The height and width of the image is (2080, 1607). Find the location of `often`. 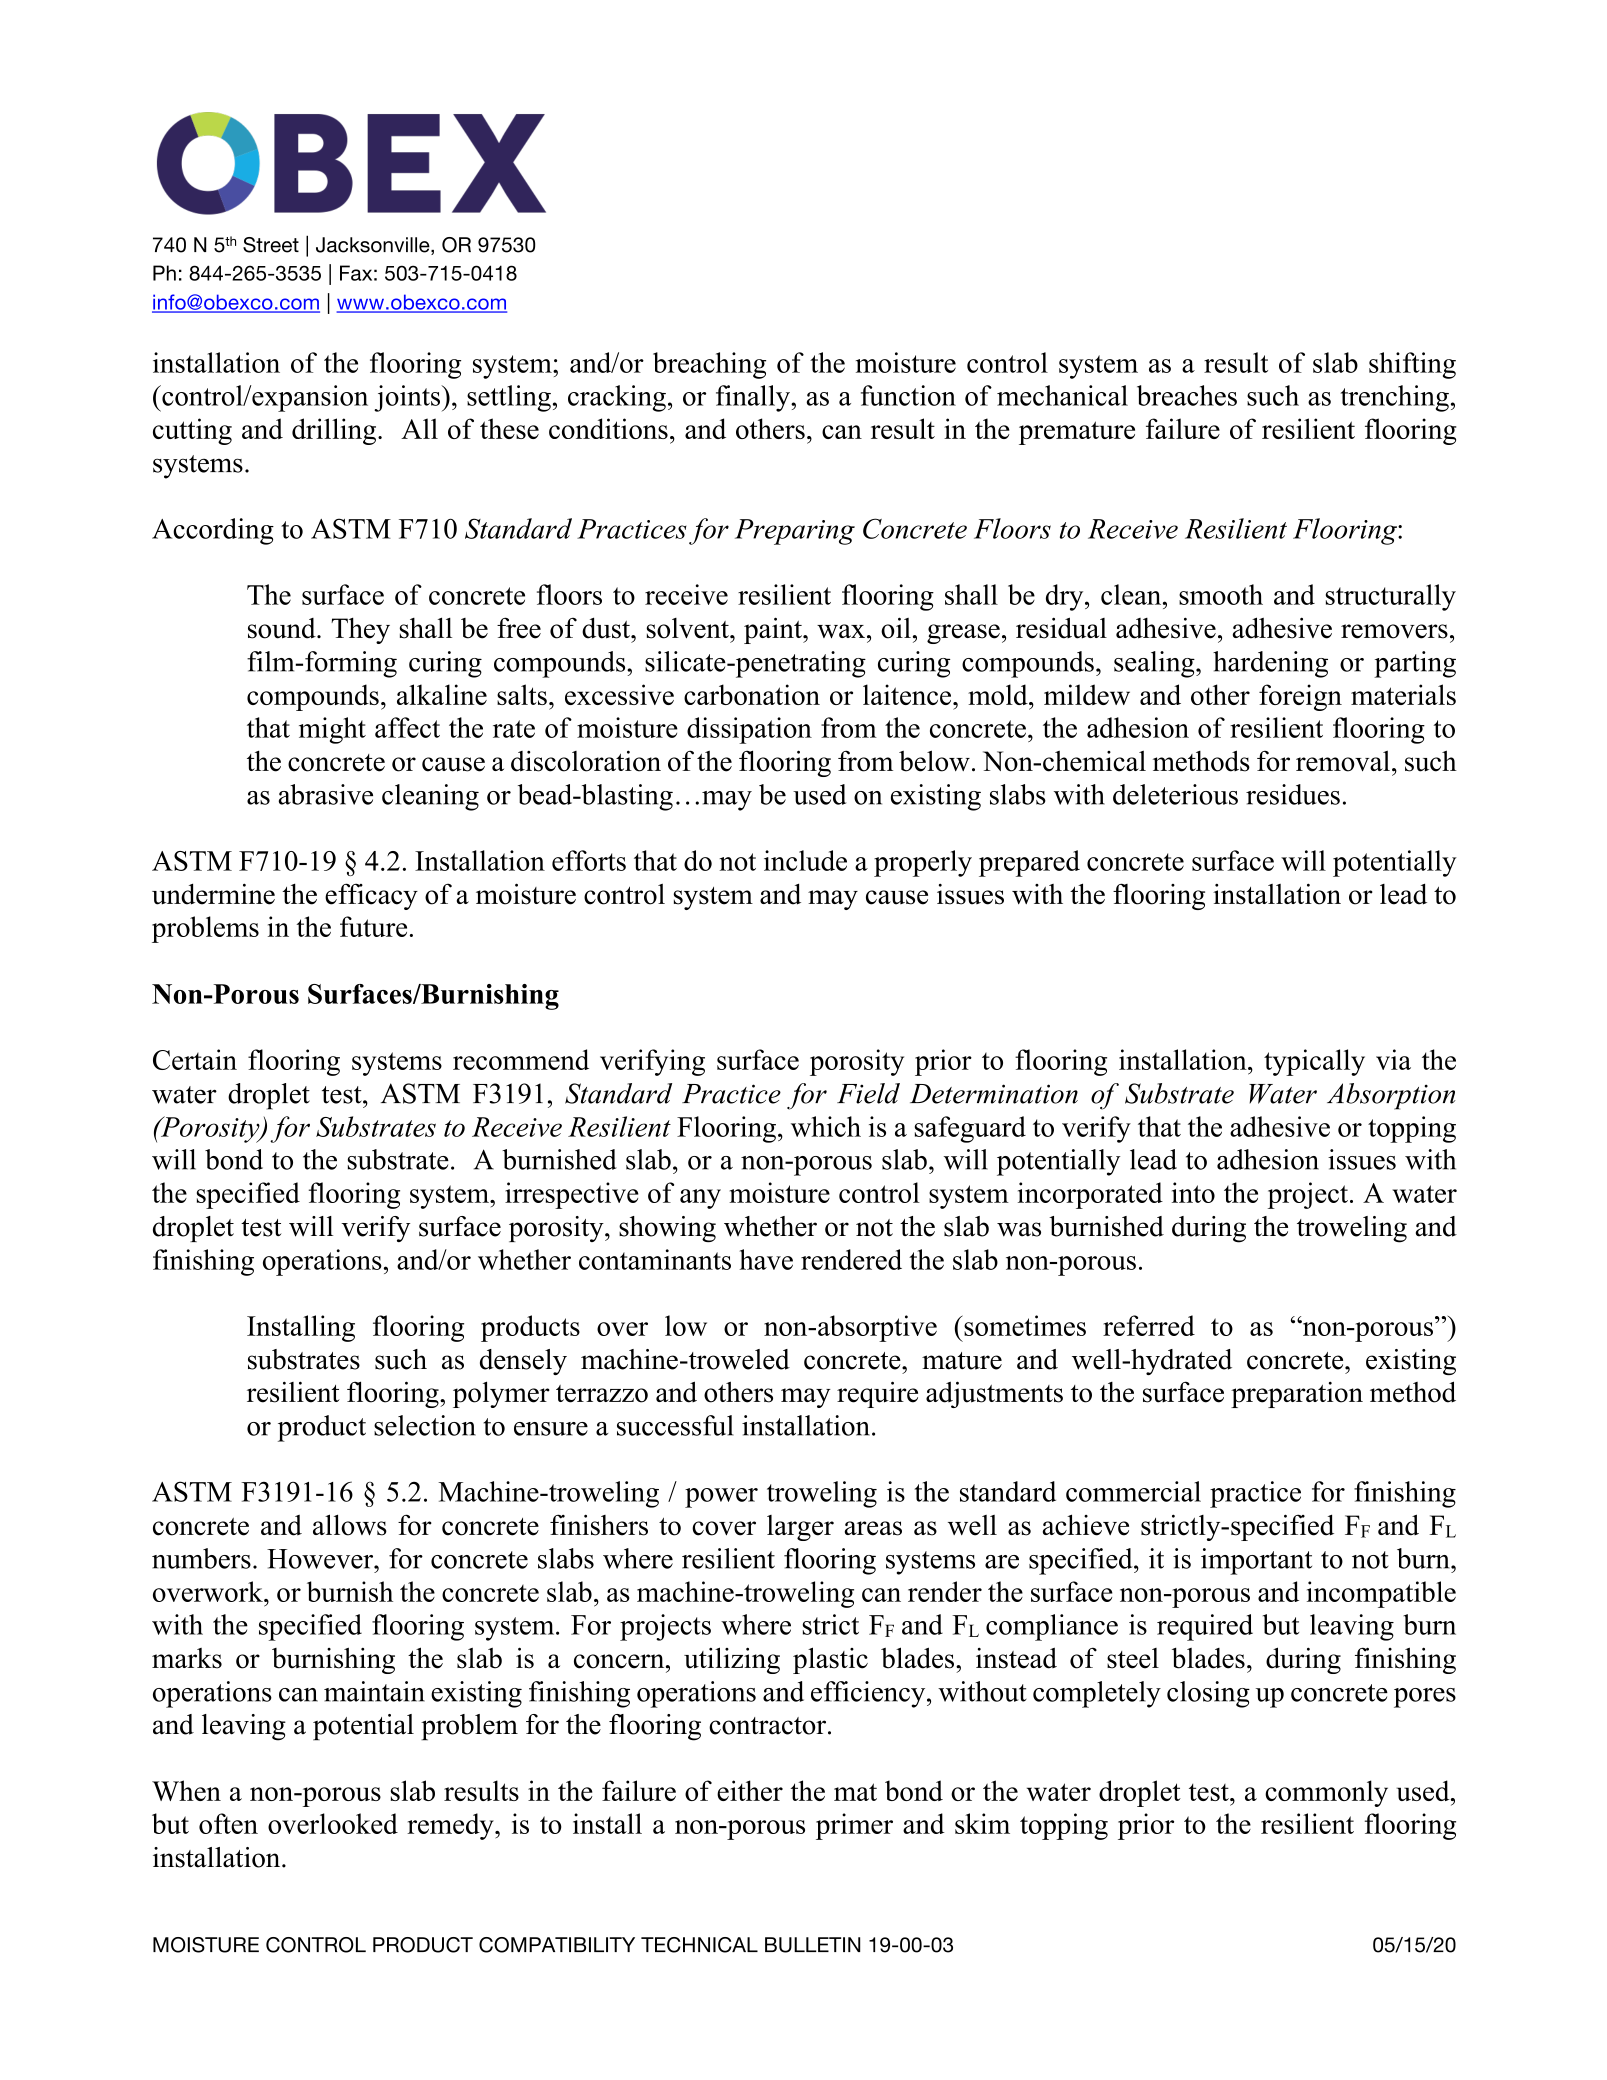

often is located at coordinates (228, 1823).
